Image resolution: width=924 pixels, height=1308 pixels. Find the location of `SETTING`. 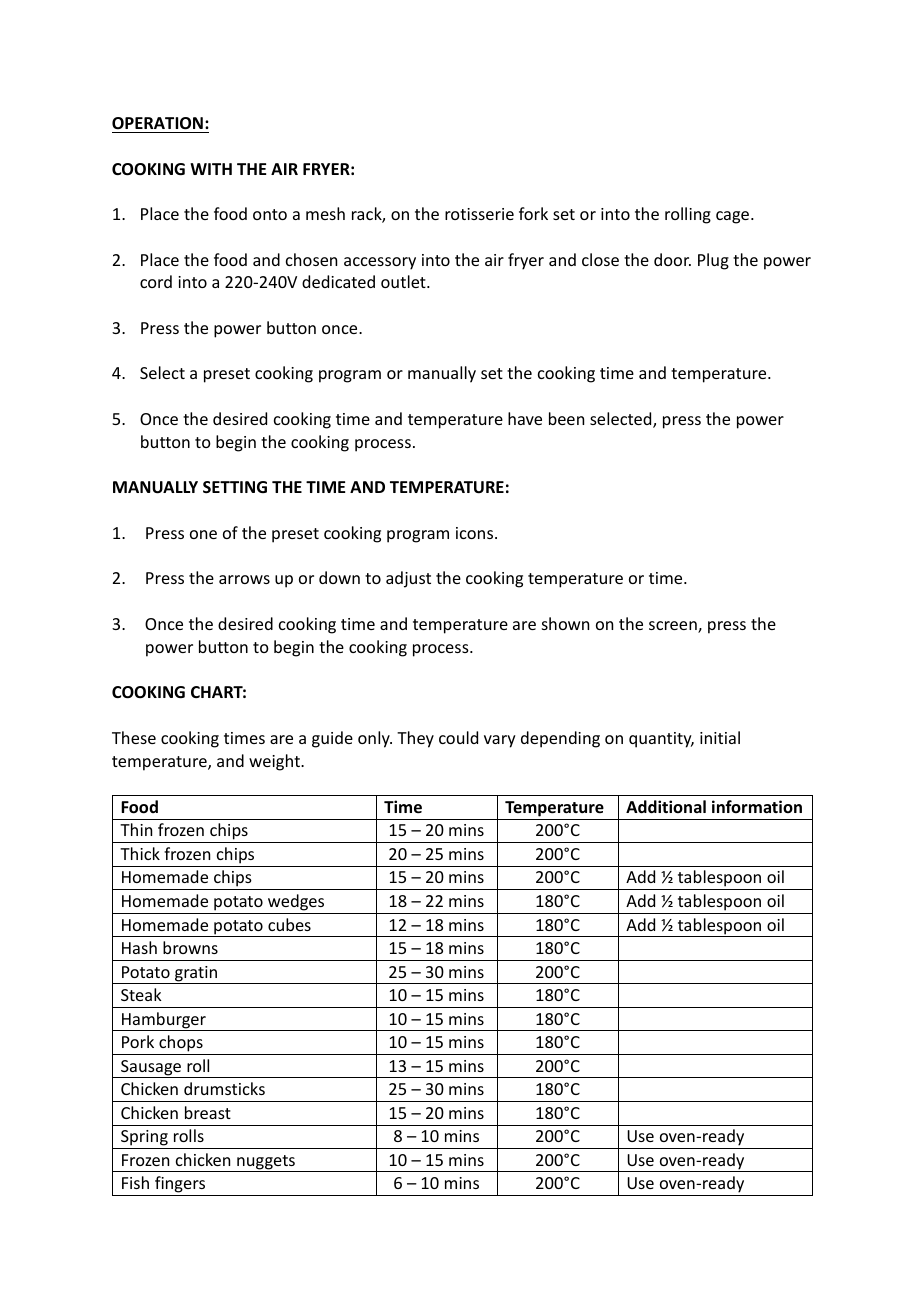

SETTING is located at coordinates (235, 487).
